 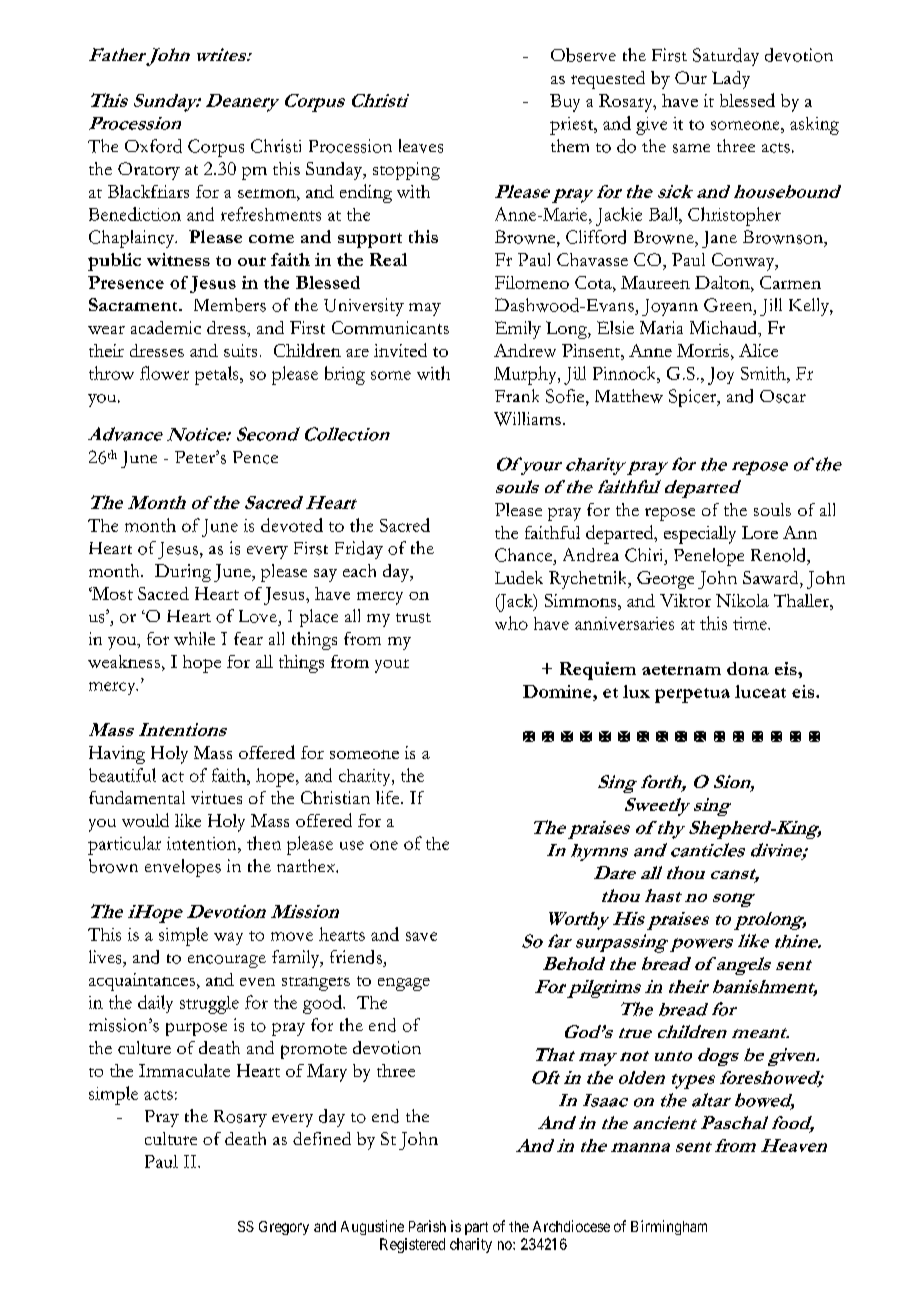 What do you see at coordinates (681, 670) in the image?
I see `aeternam` at bounding box center [681, 670].
